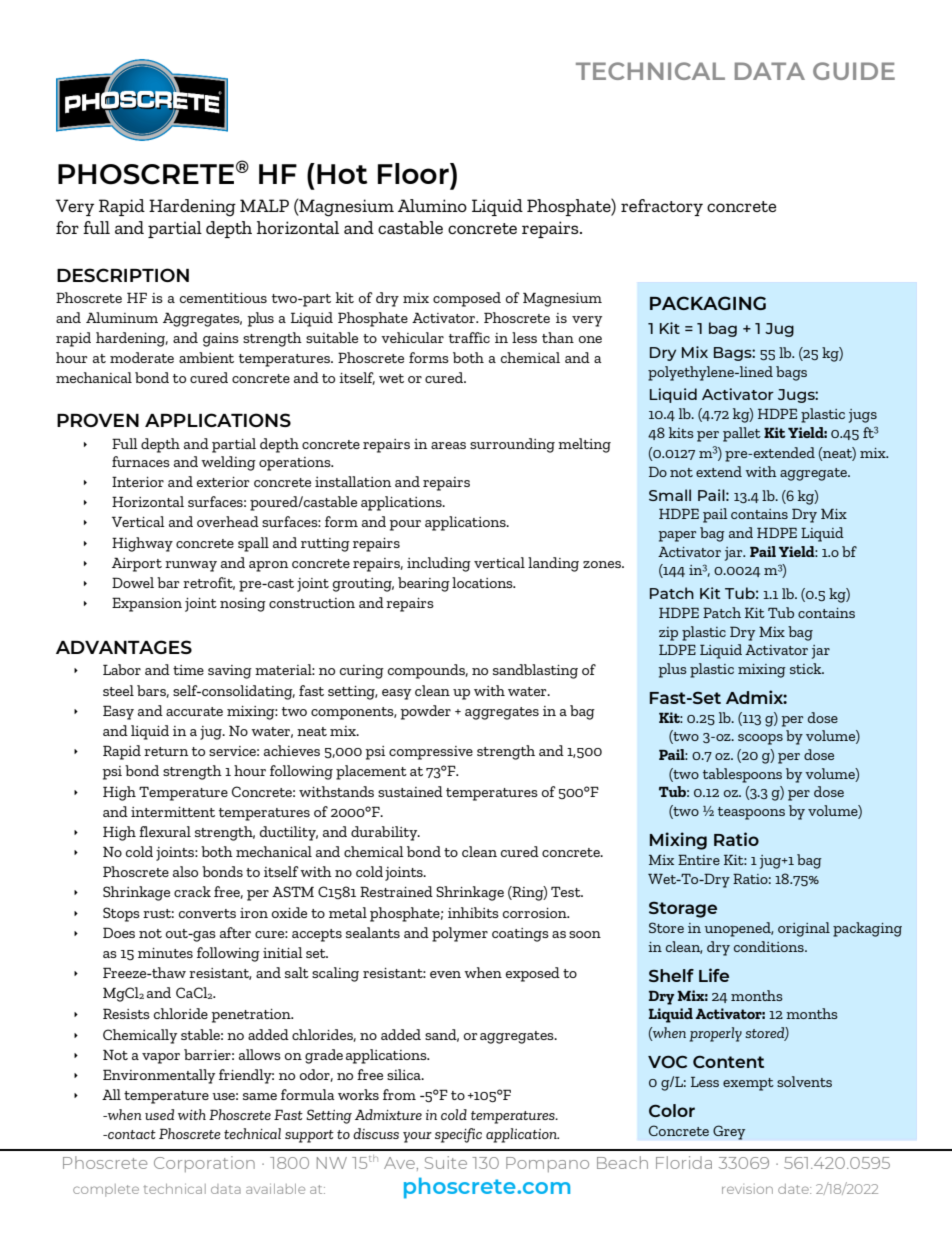  I want to click on sustained, so click(410, 791).
